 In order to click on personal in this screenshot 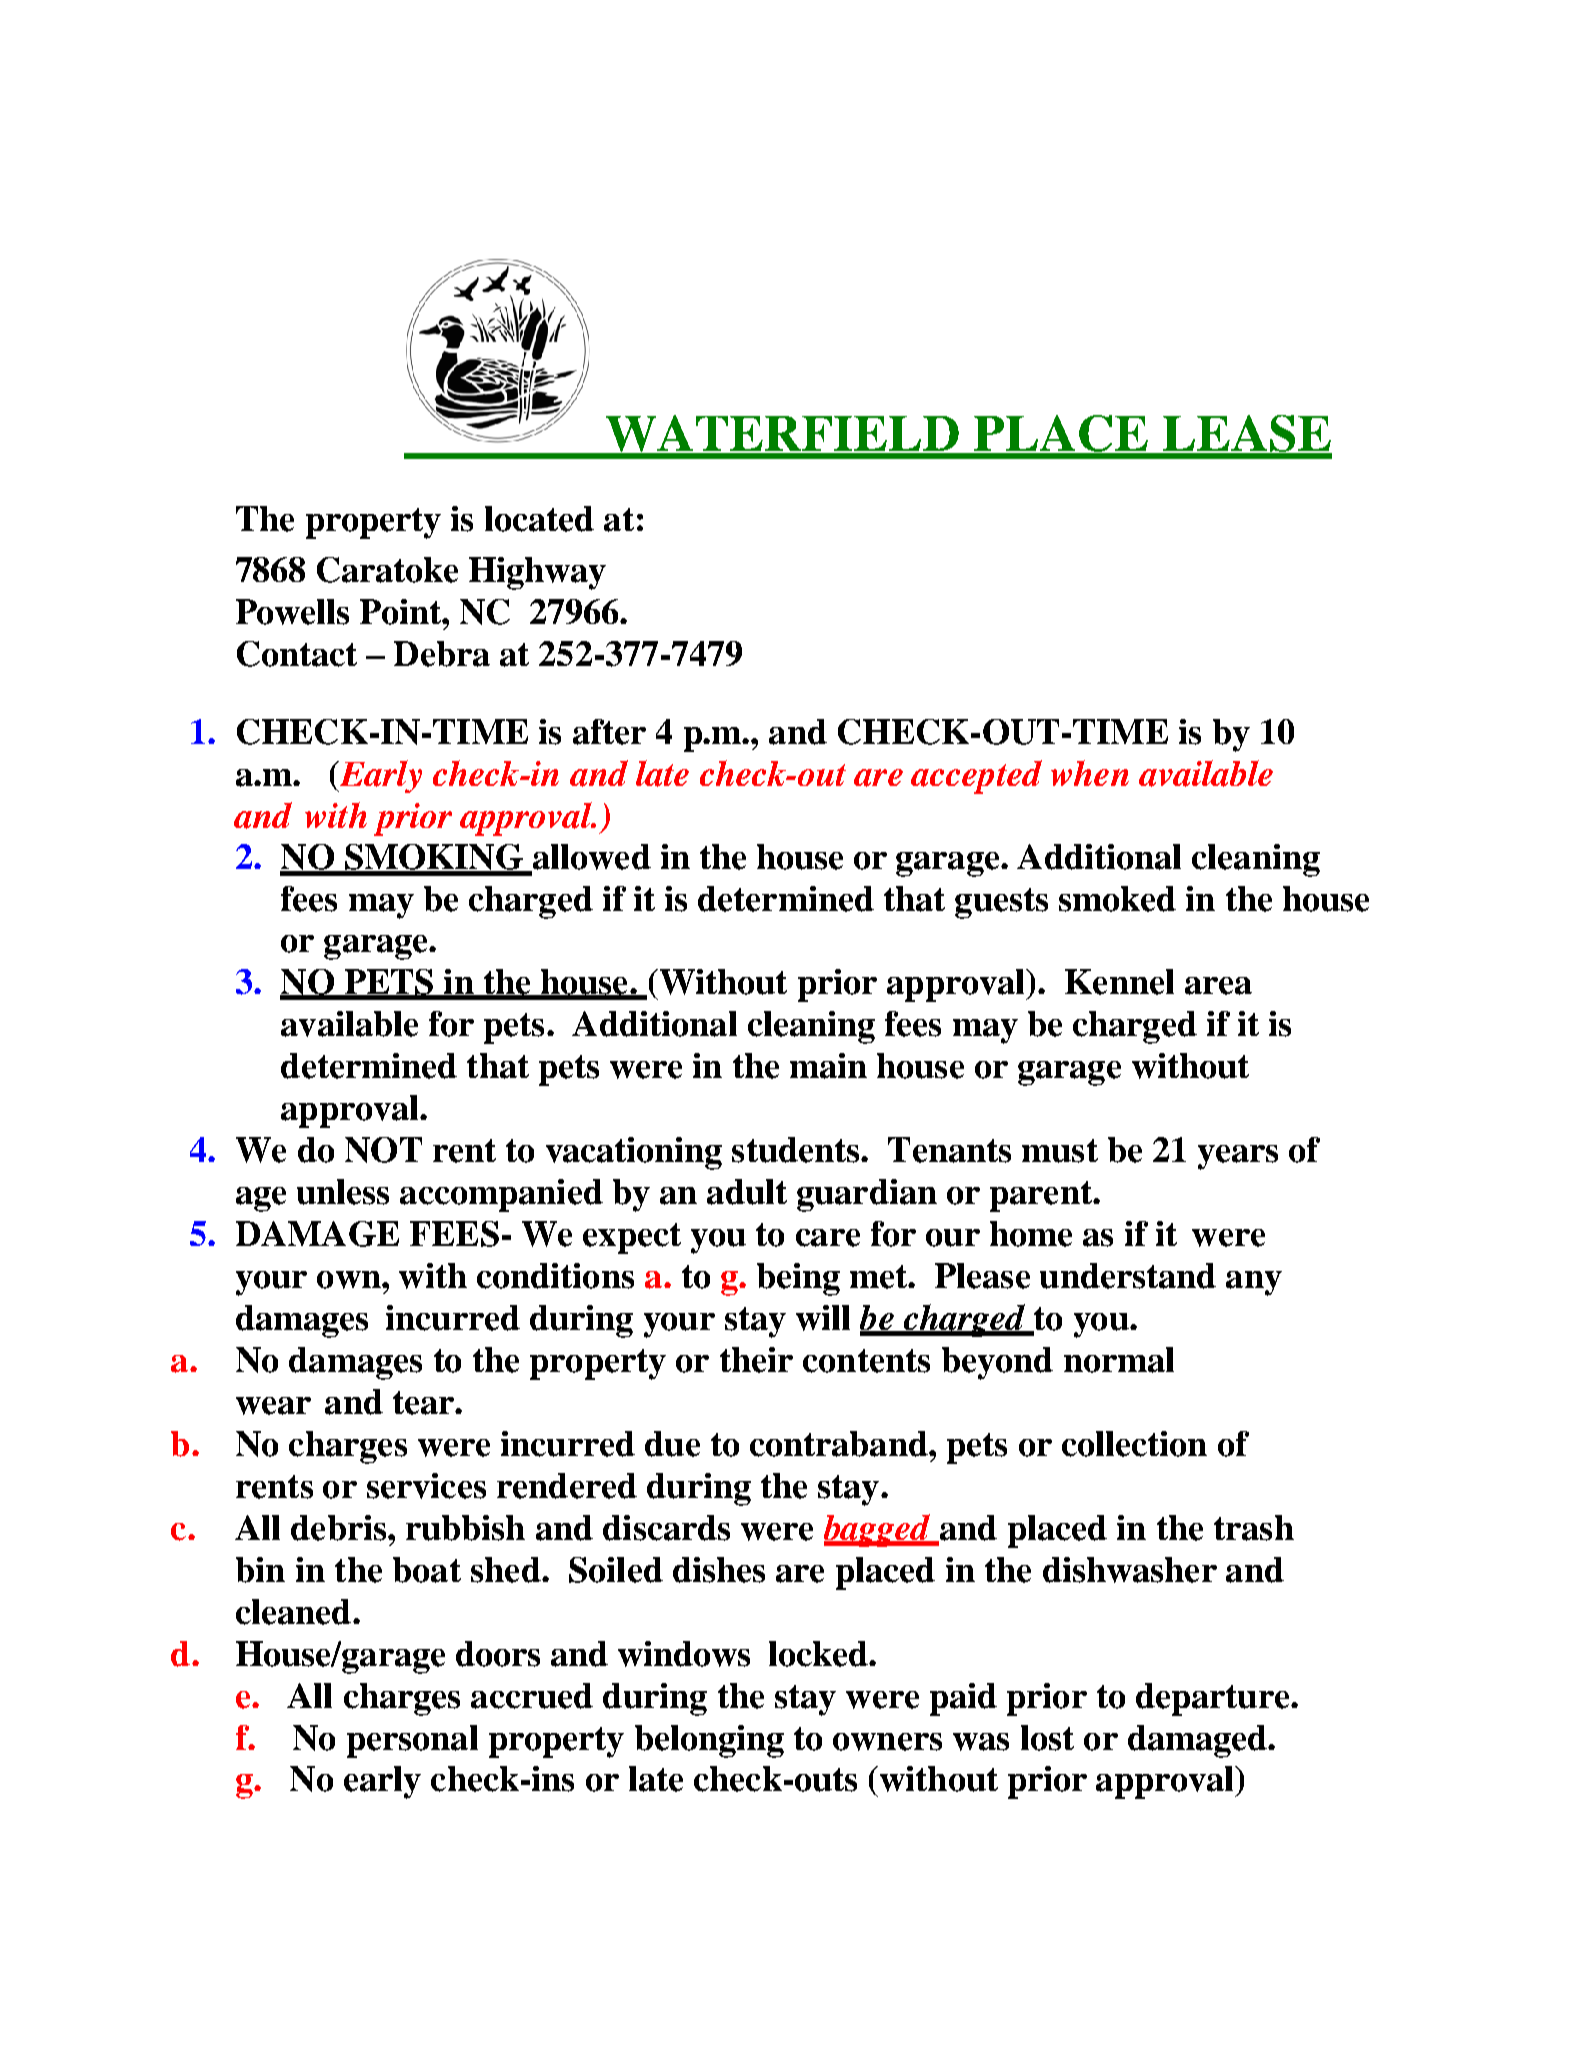, I will do `click(412, 1741)`.
